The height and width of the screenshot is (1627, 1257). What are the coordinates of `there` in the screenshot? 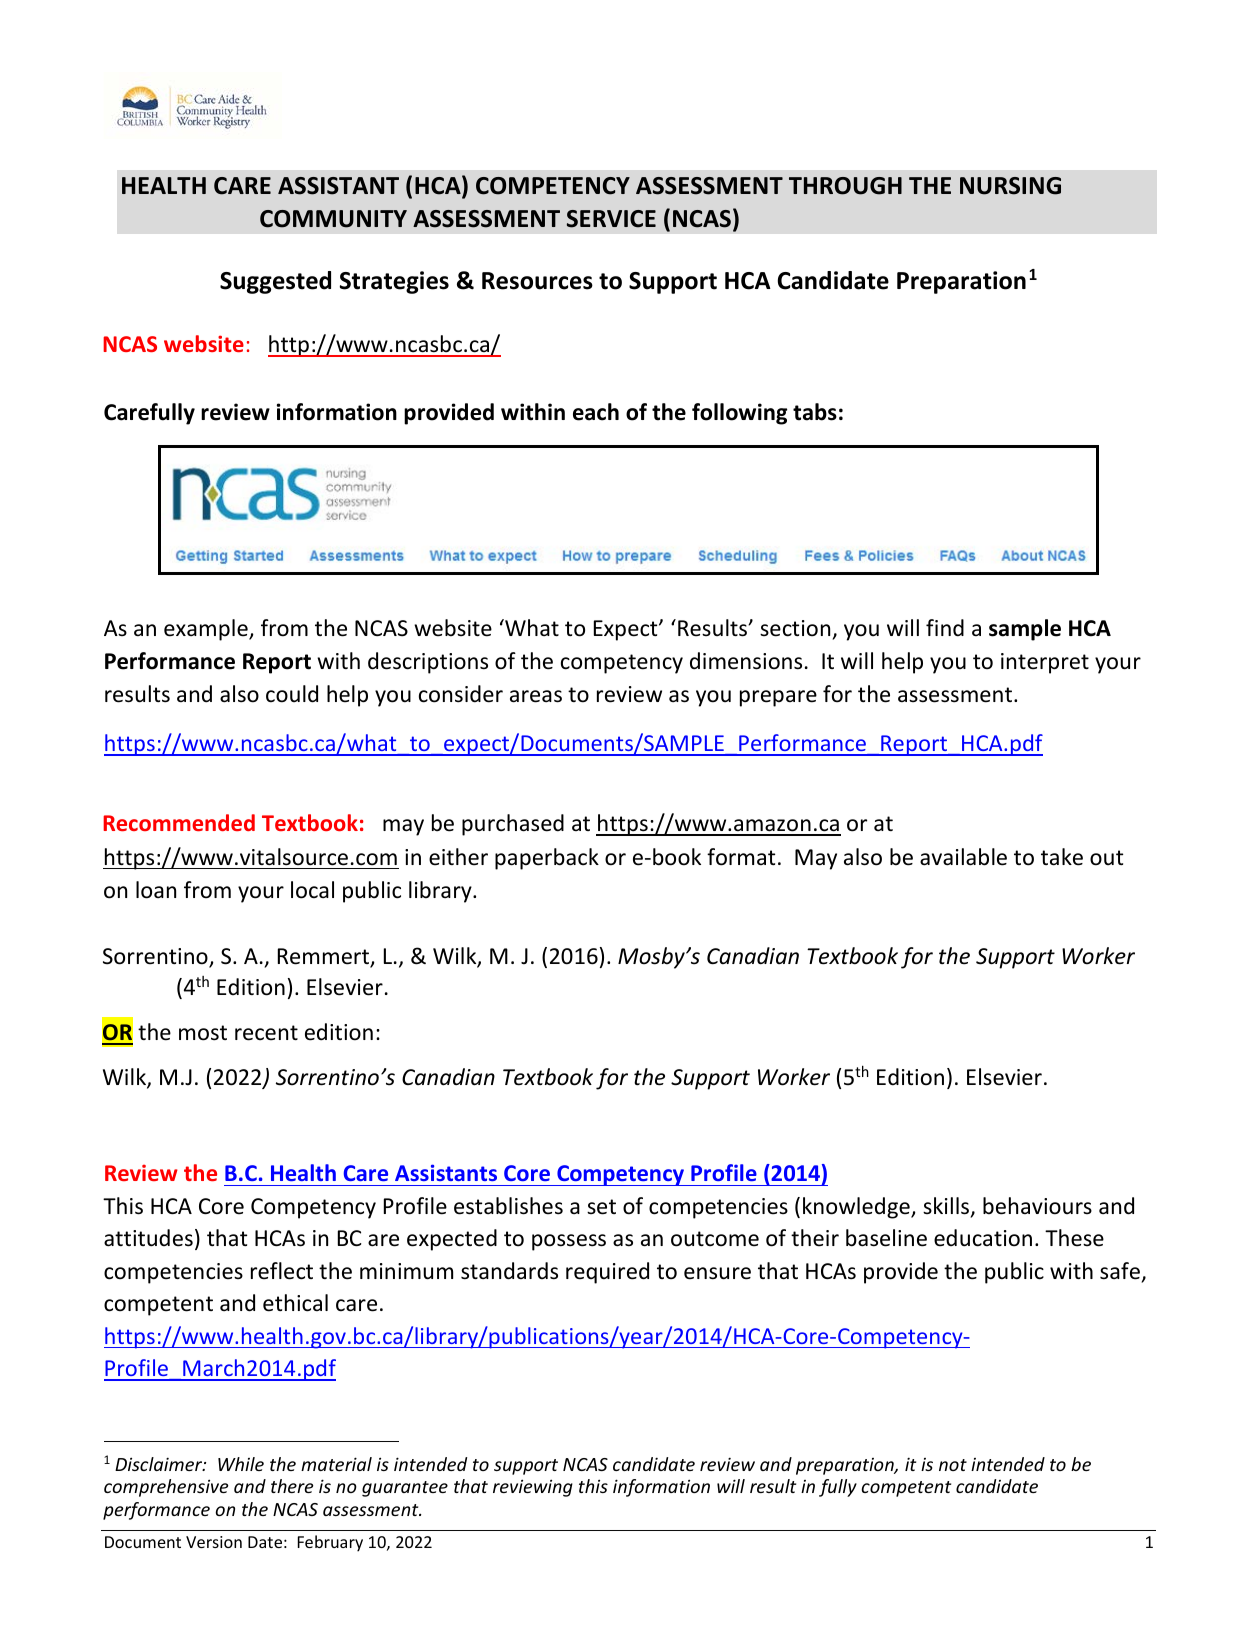 It's located at (292, 1486).
